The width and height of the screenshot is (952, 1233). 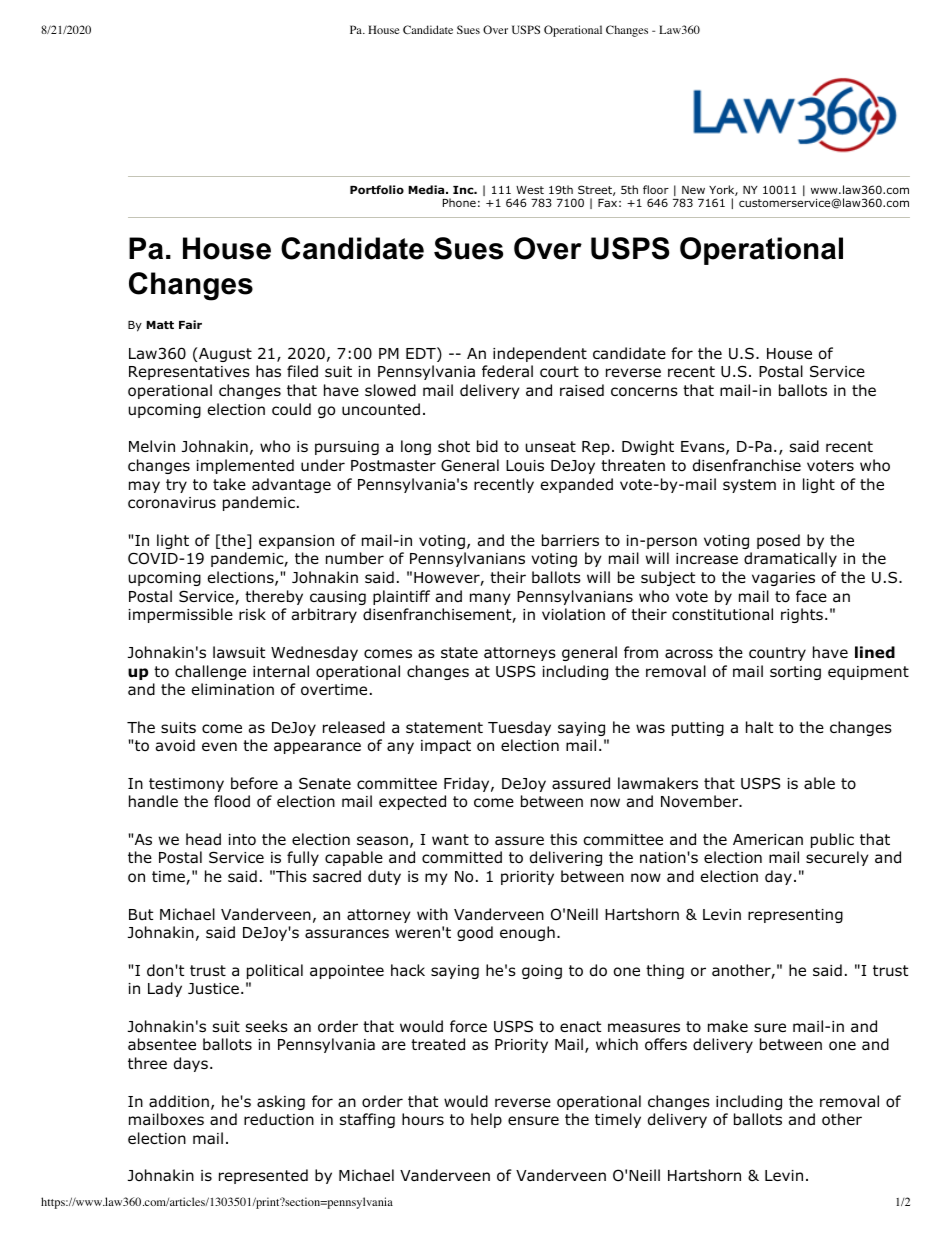 I want to click on many, so click(x=490, y=599).
